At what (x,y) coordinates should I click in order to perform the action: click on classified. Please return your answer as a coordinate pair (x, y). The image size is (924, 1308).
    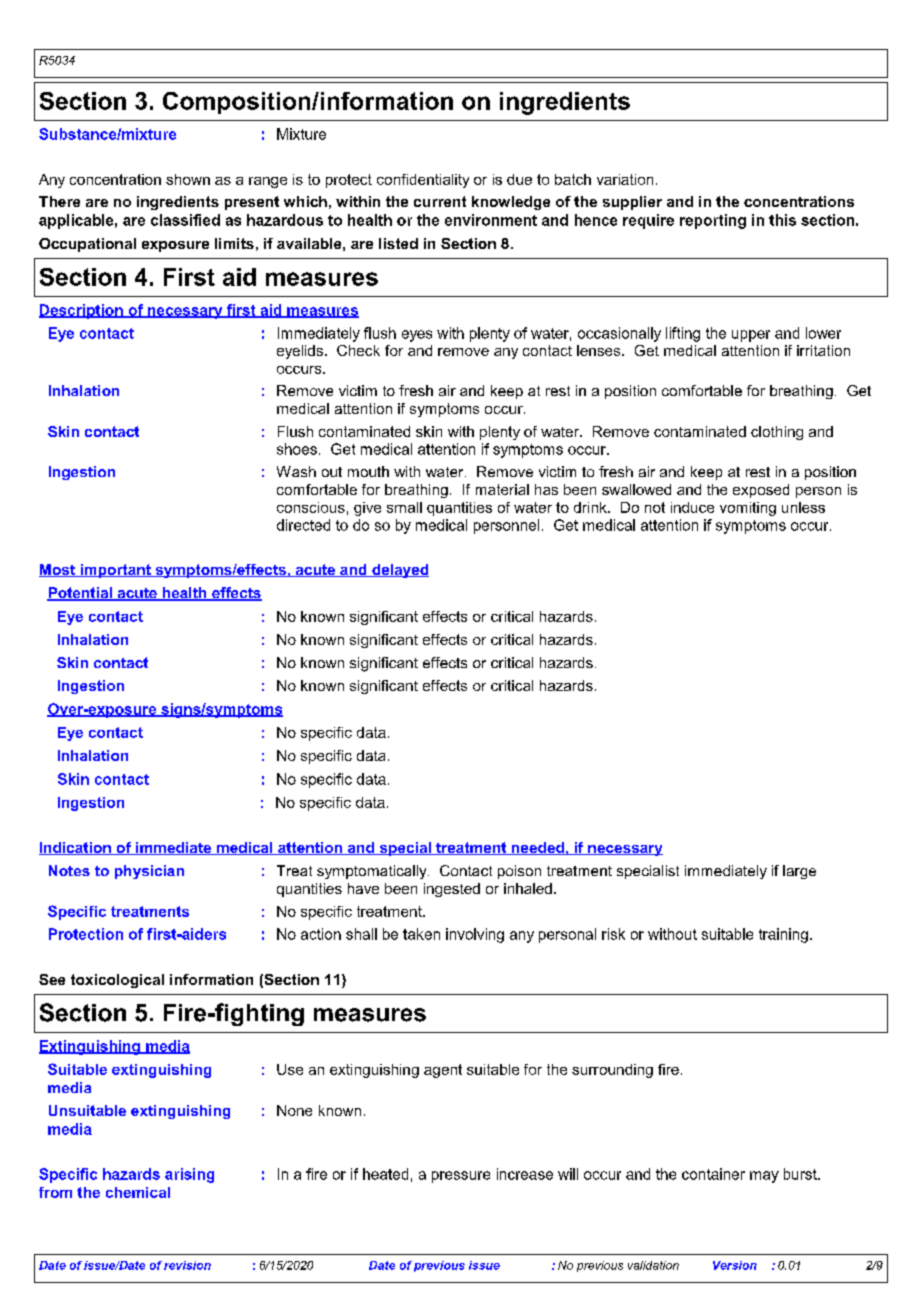
    Looking at the image, I should click on (185, 220).
